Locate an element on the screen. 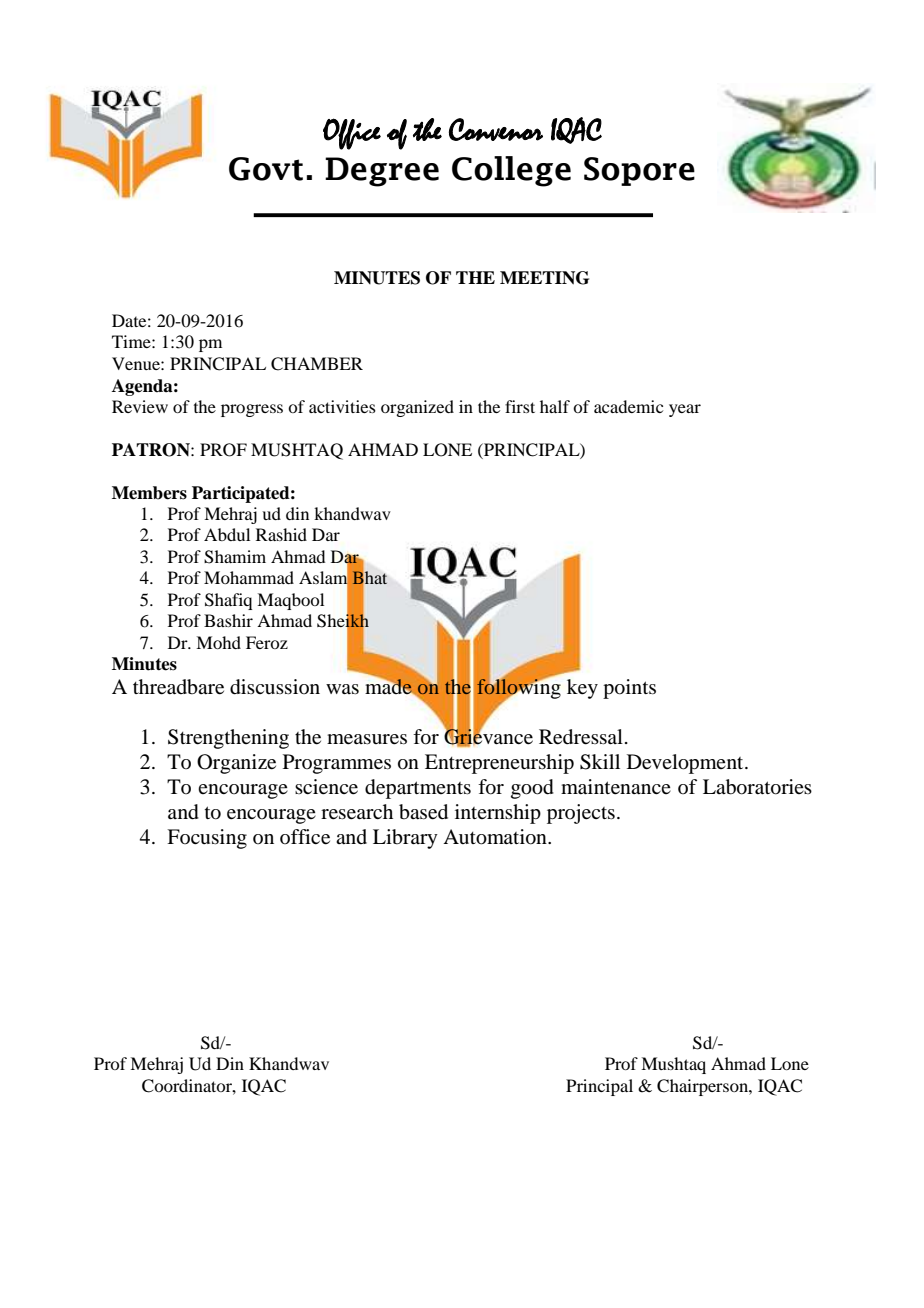 This screenshot has height=1308, width=924. College is located at coordinates (511, 171).
